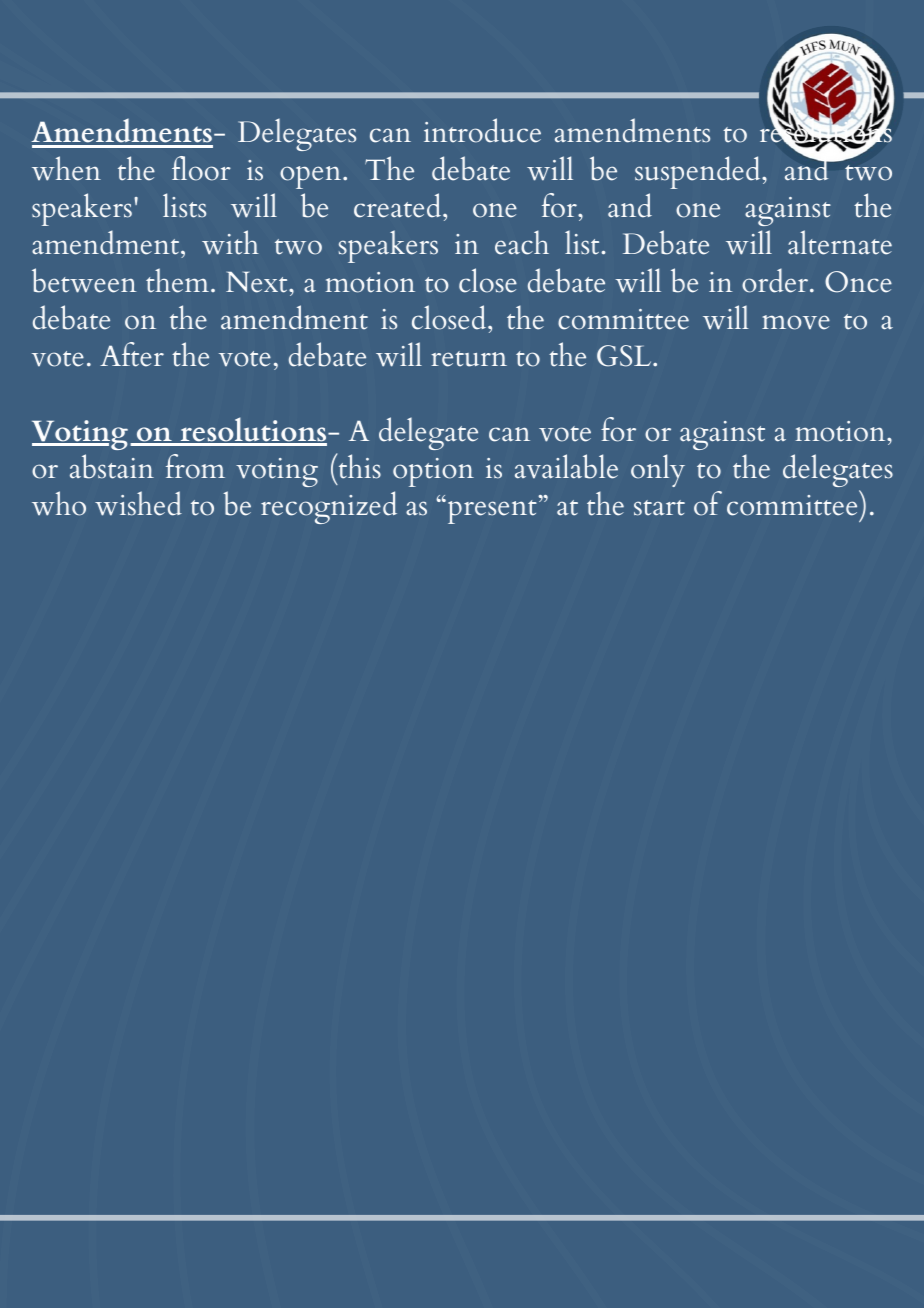 Image resolution: width=924 pixels, height=1309 pixels. What do you see at coordinates (491, 511) in the document?
I see `present` at bounding box center [491, 511].
